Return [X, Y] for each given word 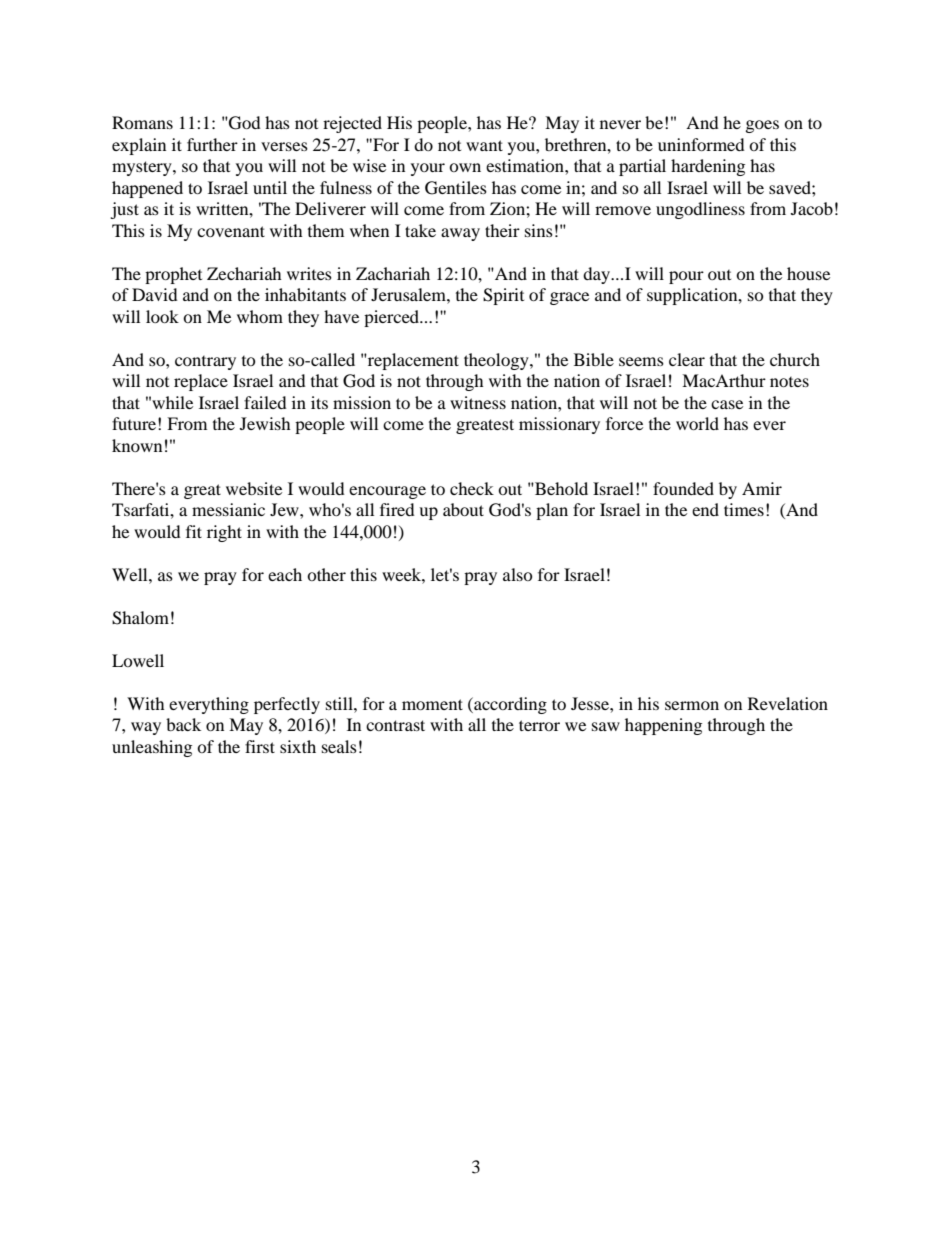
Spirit [503, 296]
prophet [173, 275]
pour [686, 277]
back [183, 724]
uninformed [701, 144]
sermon [692, 705]
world [697, 423]
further [212, 144]
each [285, 574]
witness [478, 402]
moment [432, 704]
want [484, 145]
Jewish [265, 423]
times [744, 509]
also [518, 574]
